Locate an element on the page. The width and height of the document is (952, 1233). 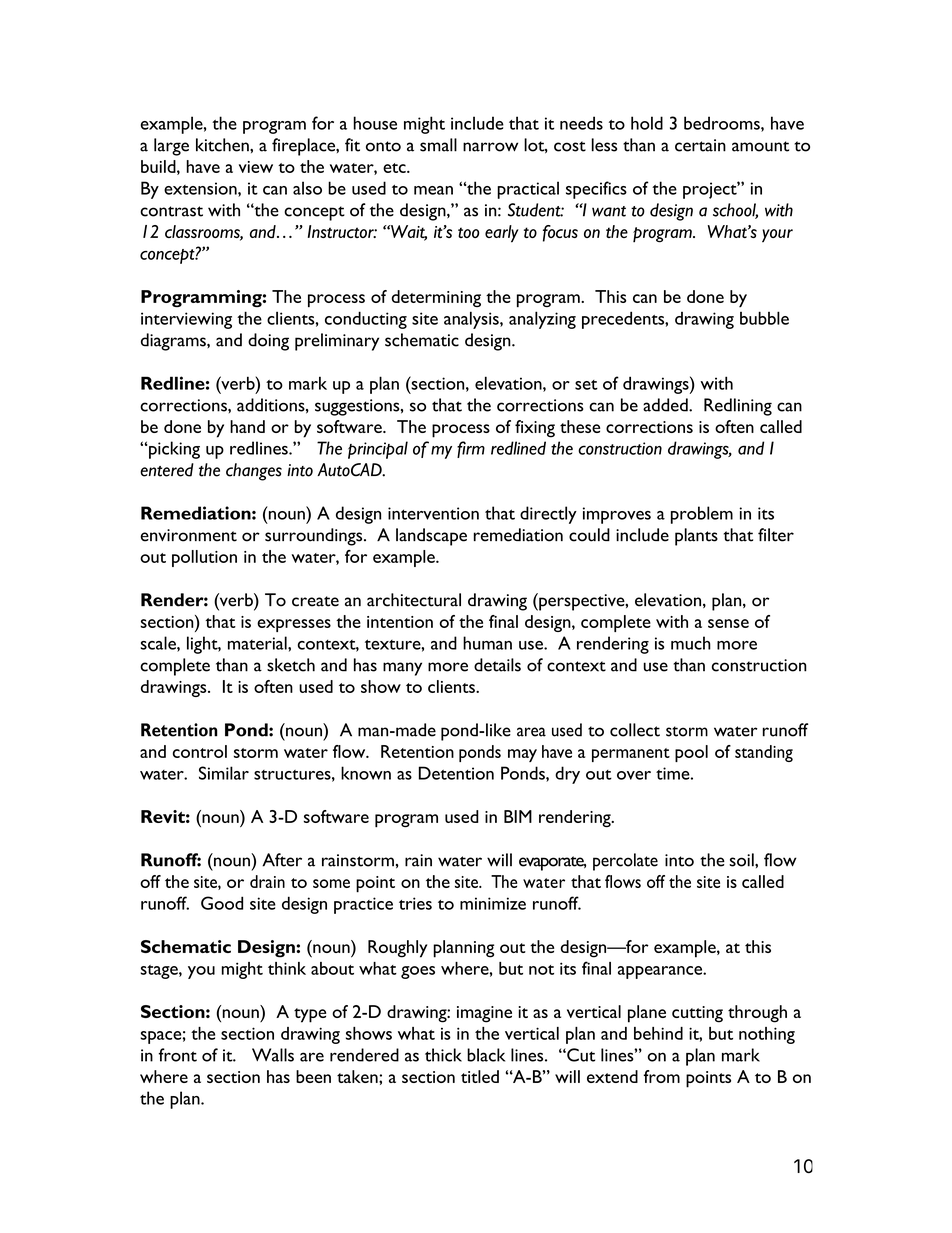
Similar is located at coordinates (224, 773).
